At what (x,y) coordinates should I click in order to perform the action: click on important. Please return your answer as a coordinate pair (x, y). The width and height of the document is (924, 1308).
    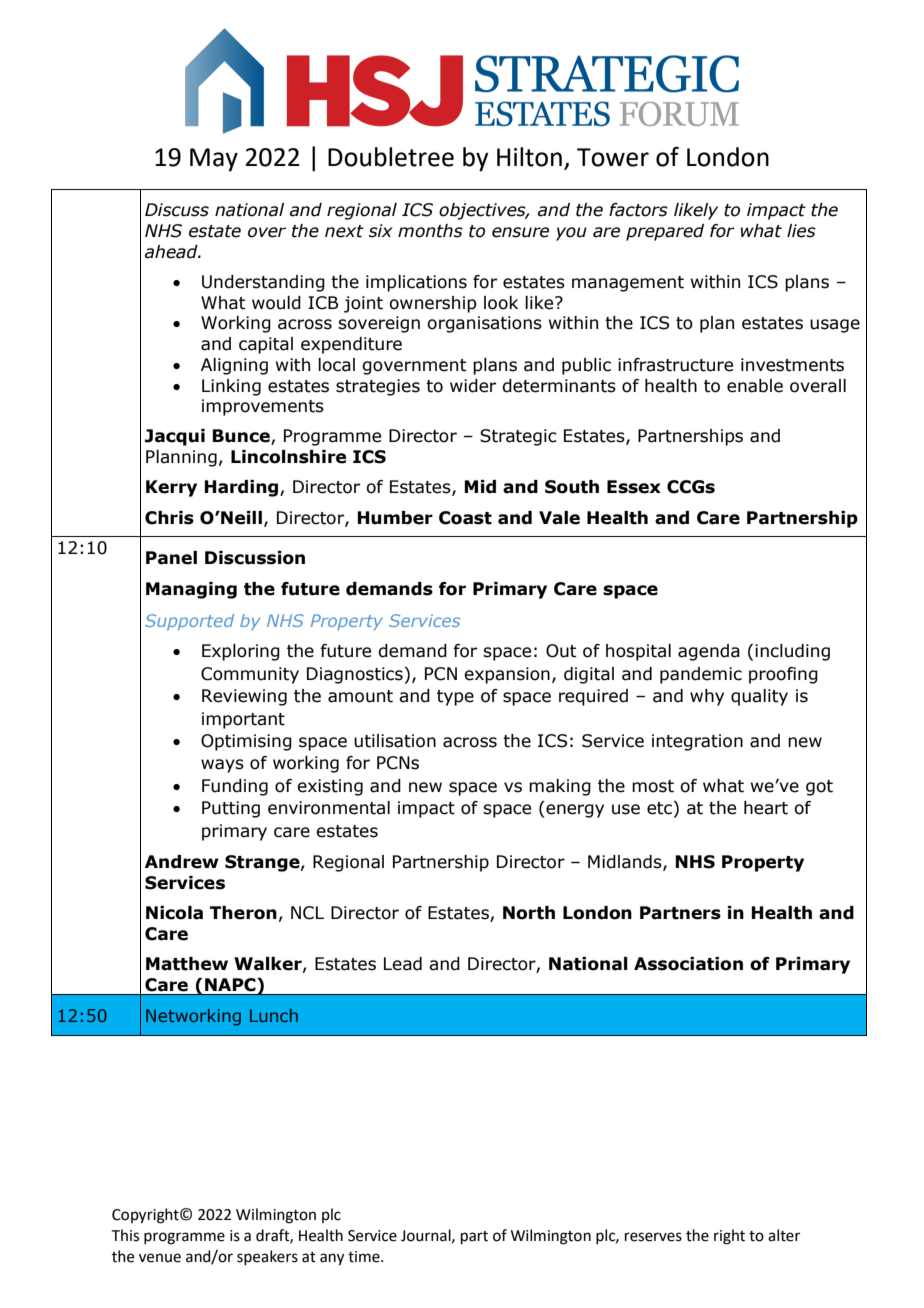
    Looking at the image, I should click on (243, 720).
